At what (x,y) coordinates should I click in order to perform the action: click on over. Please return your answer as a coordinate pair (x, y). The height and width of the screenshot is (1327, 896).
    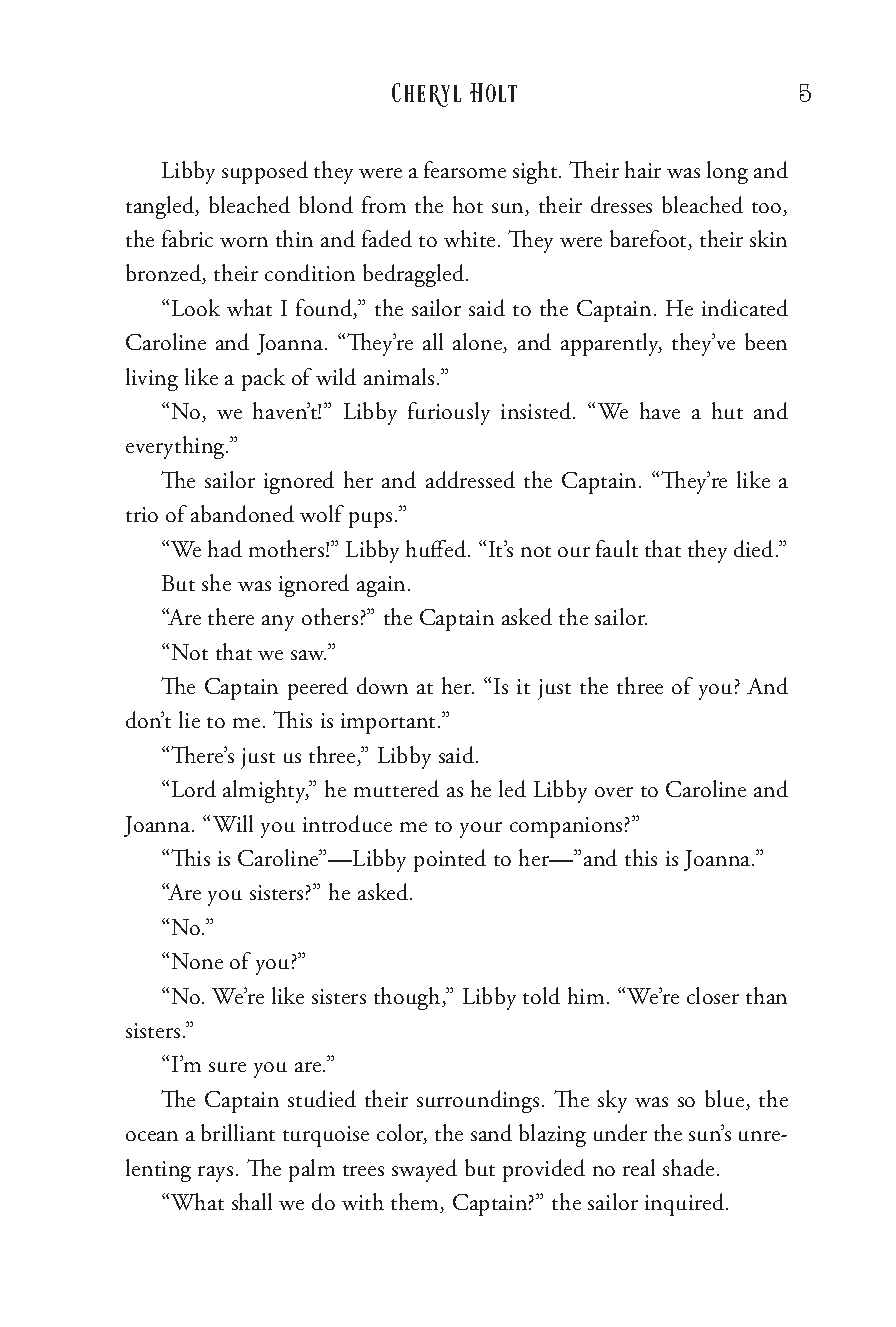
    Looking at the image, I should click on (614, 792).
